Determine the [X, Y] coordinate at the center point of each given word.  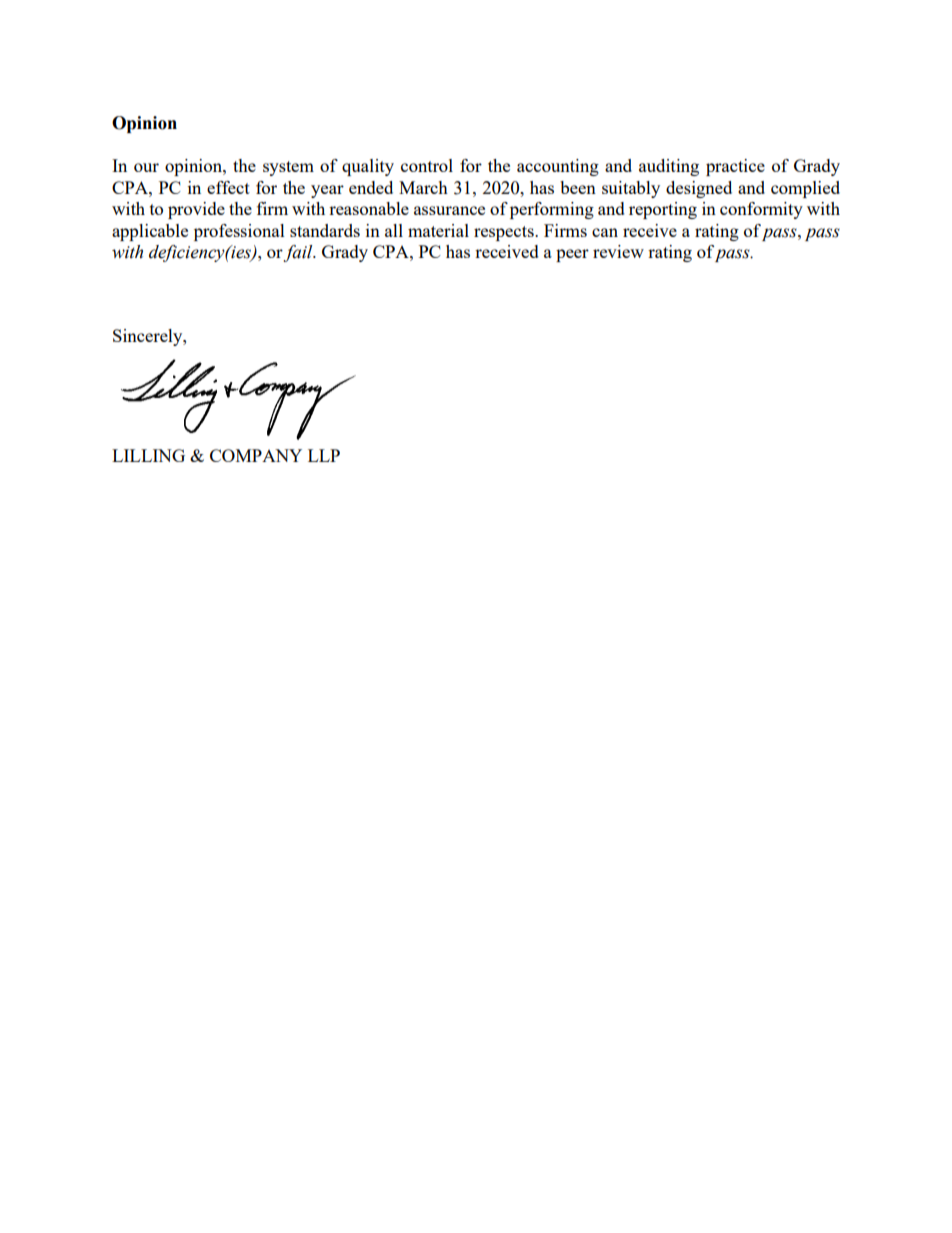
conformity [761, 210]
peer [572, 255]
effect [228, 187]
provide [196, 210]
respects [505, 233]
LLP [324, 455]
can [605, 232]
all [394, 230]
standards [325, 230]
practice [735, 167]
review [618, 251]
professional [239, 232]
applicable [150, 232]
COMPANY [256, 455]
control [427, 165]
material [438, 230]
